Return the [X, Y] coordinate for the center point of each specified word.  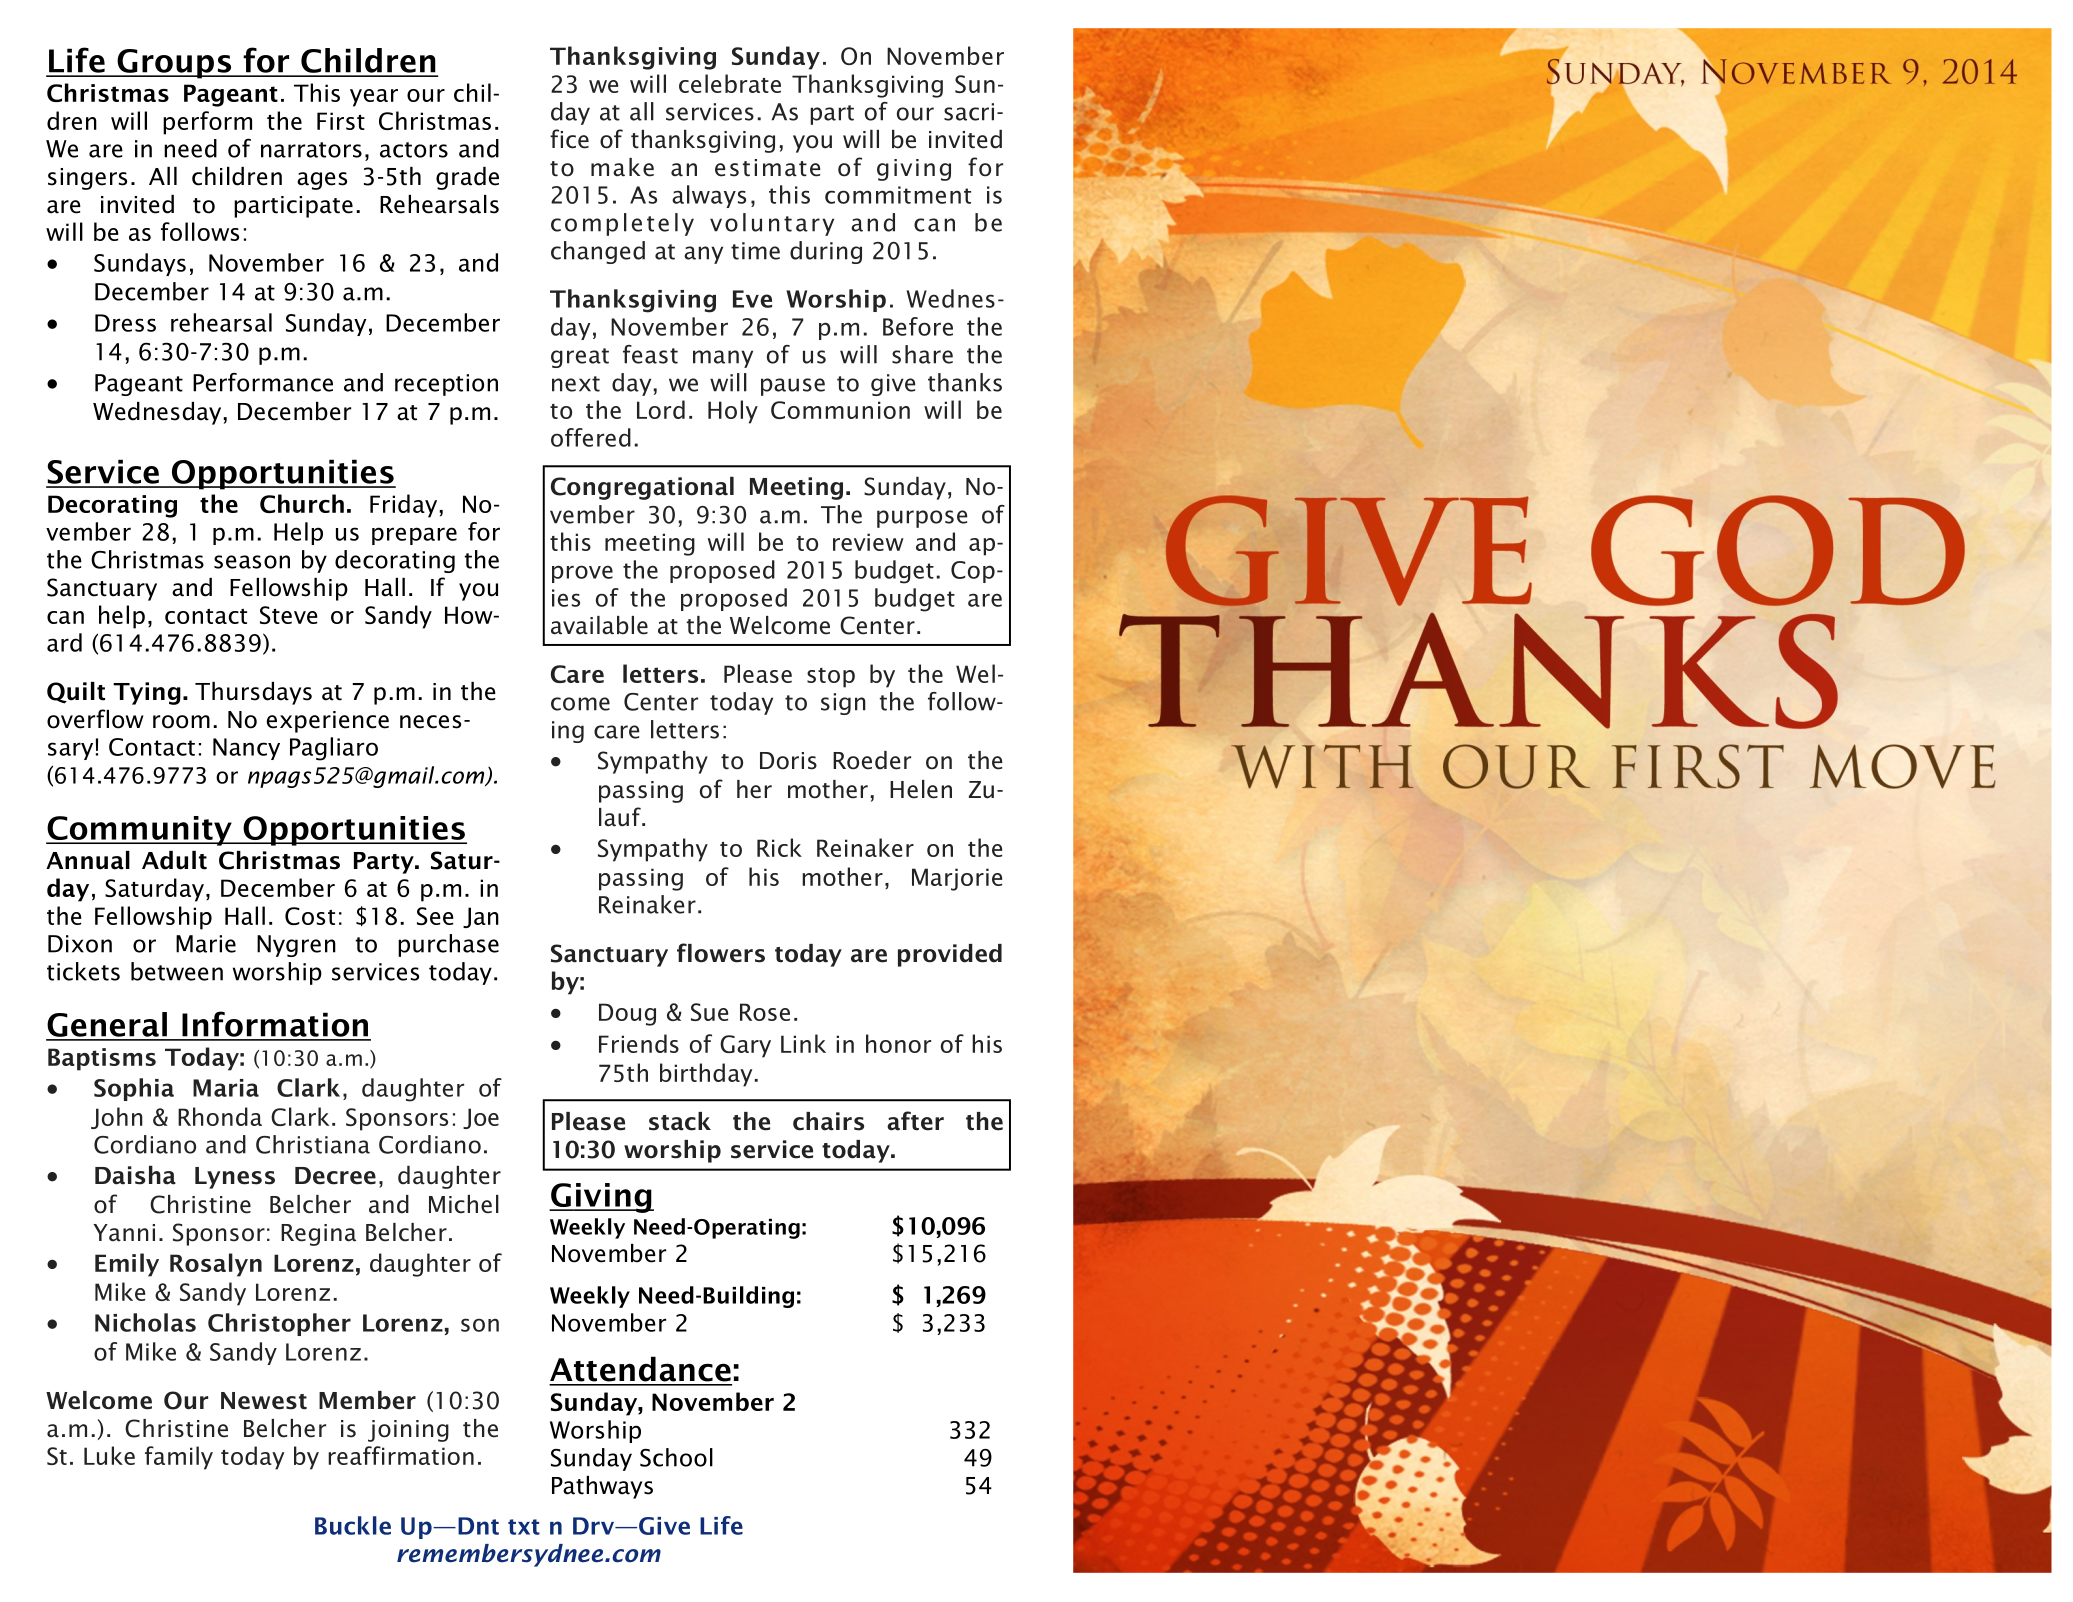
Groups [174, 64]
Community [140, 831]
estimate [768, 168]
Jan [481, 917]
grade [467, 178]
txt [524, 1527]
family [179, 1458]
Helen [921, 789]
